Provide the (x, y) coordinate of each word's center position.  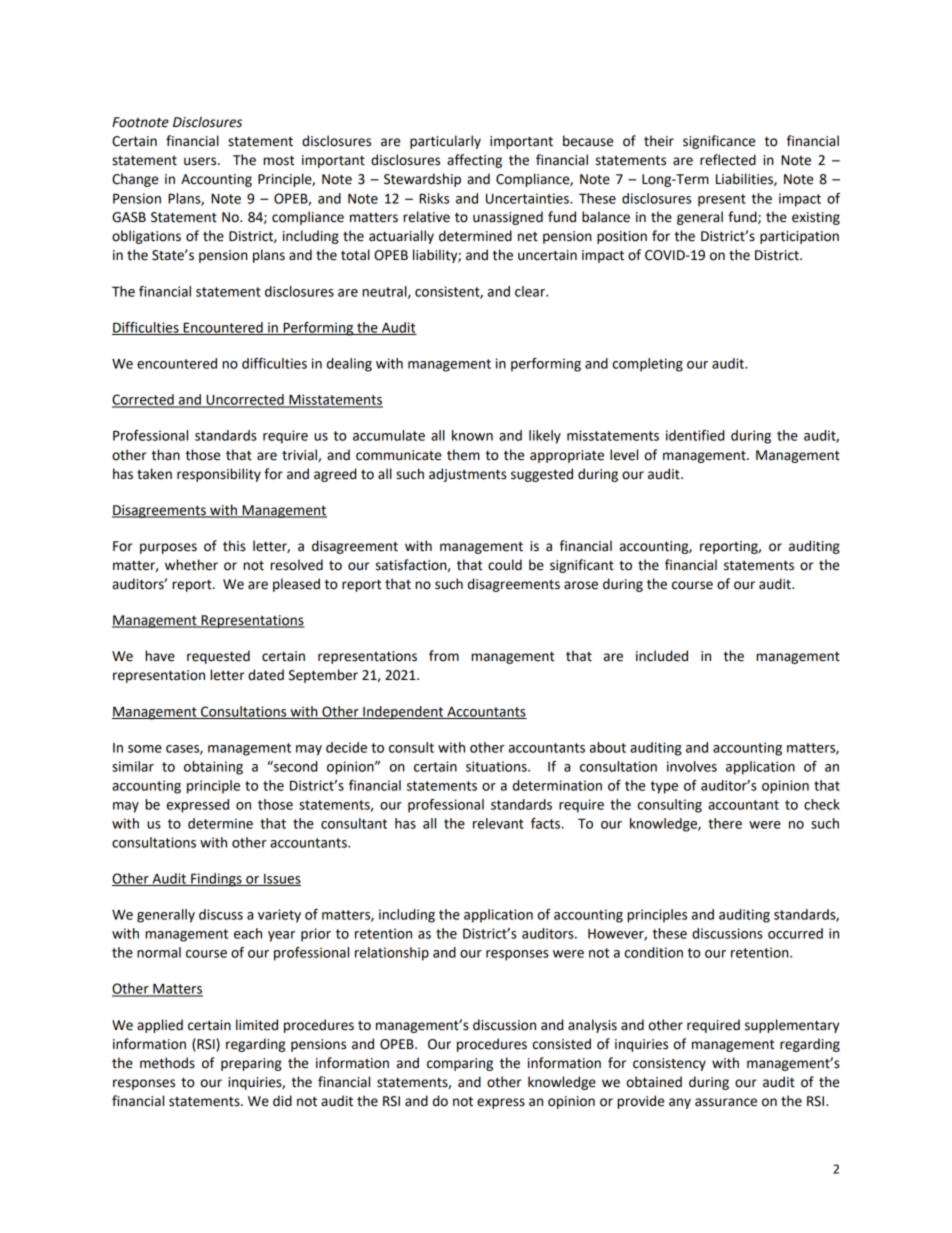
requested (218, 657)
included (662, 656)
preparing (251, 1064)
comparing (460, 1064)
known (472, 435)
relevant (498, 823)
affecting (474, 161)
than (166, 455)
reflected (728, 160)
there (725, 823)
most (278, 161)
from (444, 656)
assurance (726, 1102)
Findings (216, 880)
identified (695, 435)
